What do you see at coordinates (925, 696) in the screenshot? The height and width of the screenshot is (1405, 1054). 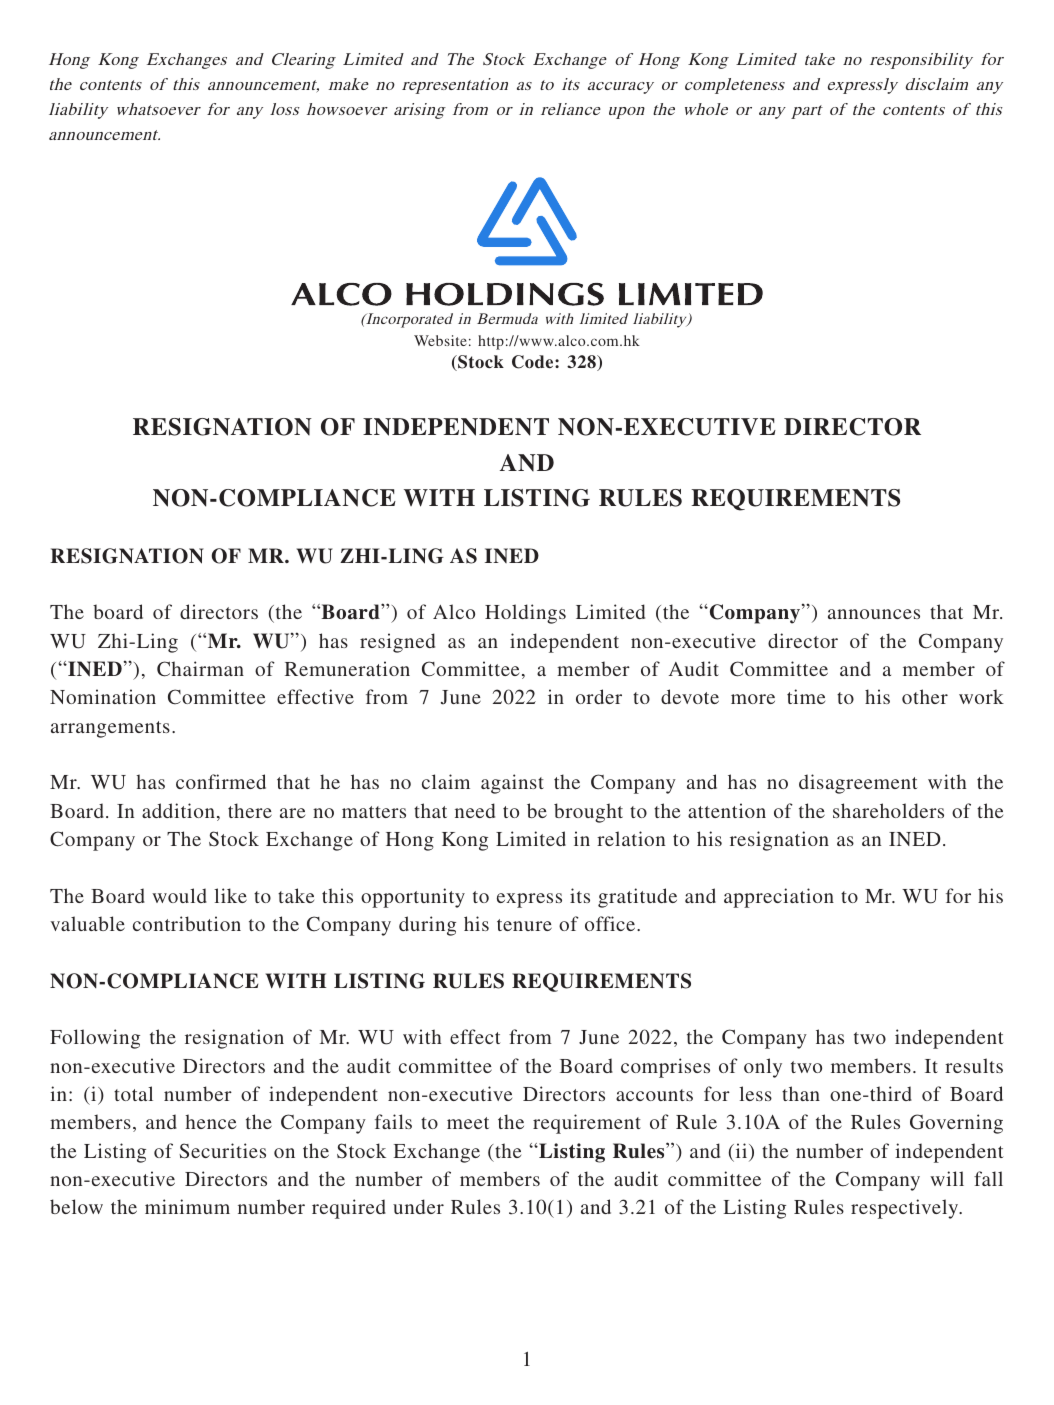 I see `other` at bounding box center [925, 696].
